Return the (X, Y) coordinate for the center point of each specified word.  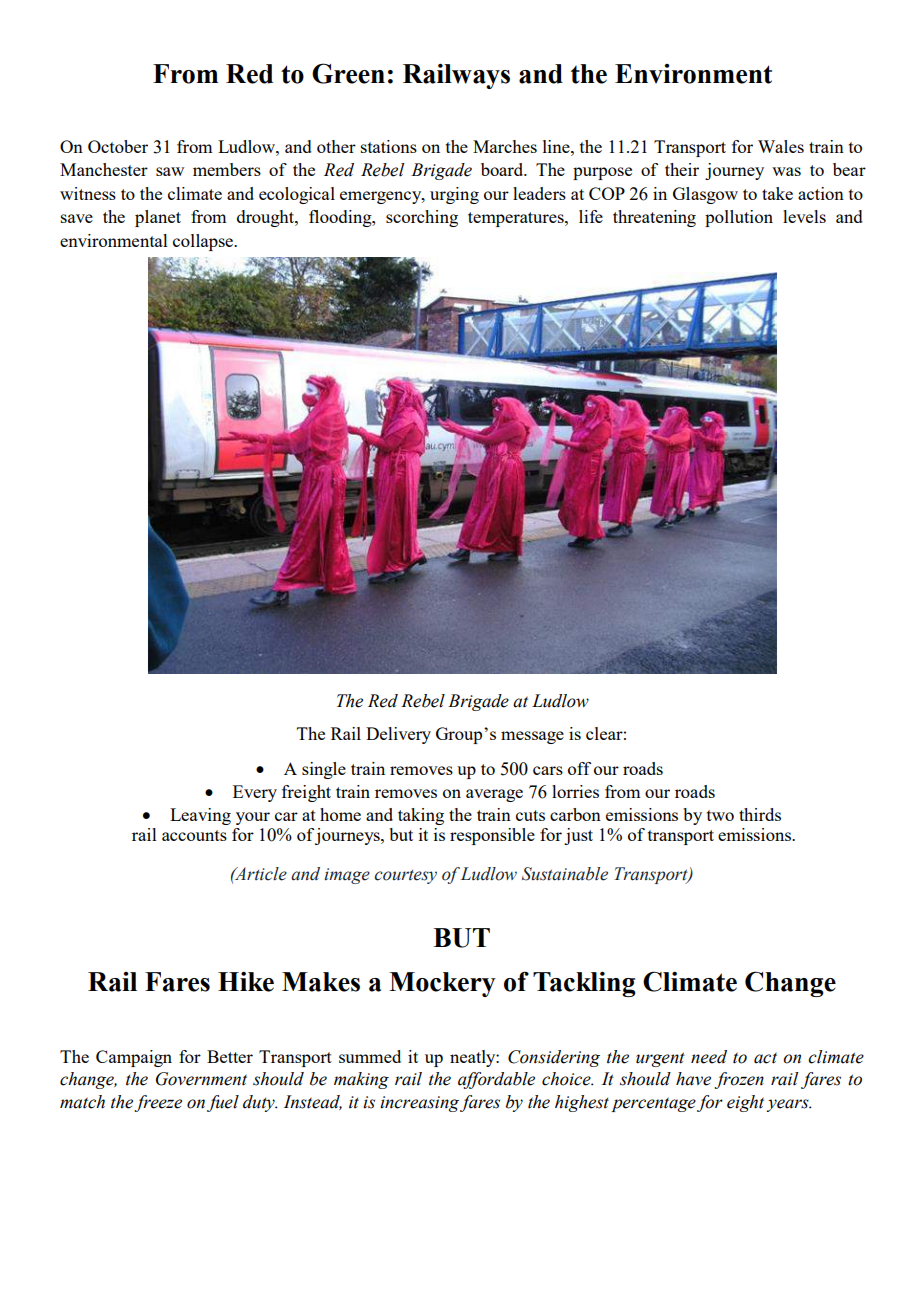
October (118, 146)
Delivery (398, 735)
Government (201, 1079)
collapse (204, 242)
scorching (422, 218)
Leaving (200, 816)
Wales (781, 146)
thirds (760, 814)
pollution (739, 218)
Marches (505, 146)
